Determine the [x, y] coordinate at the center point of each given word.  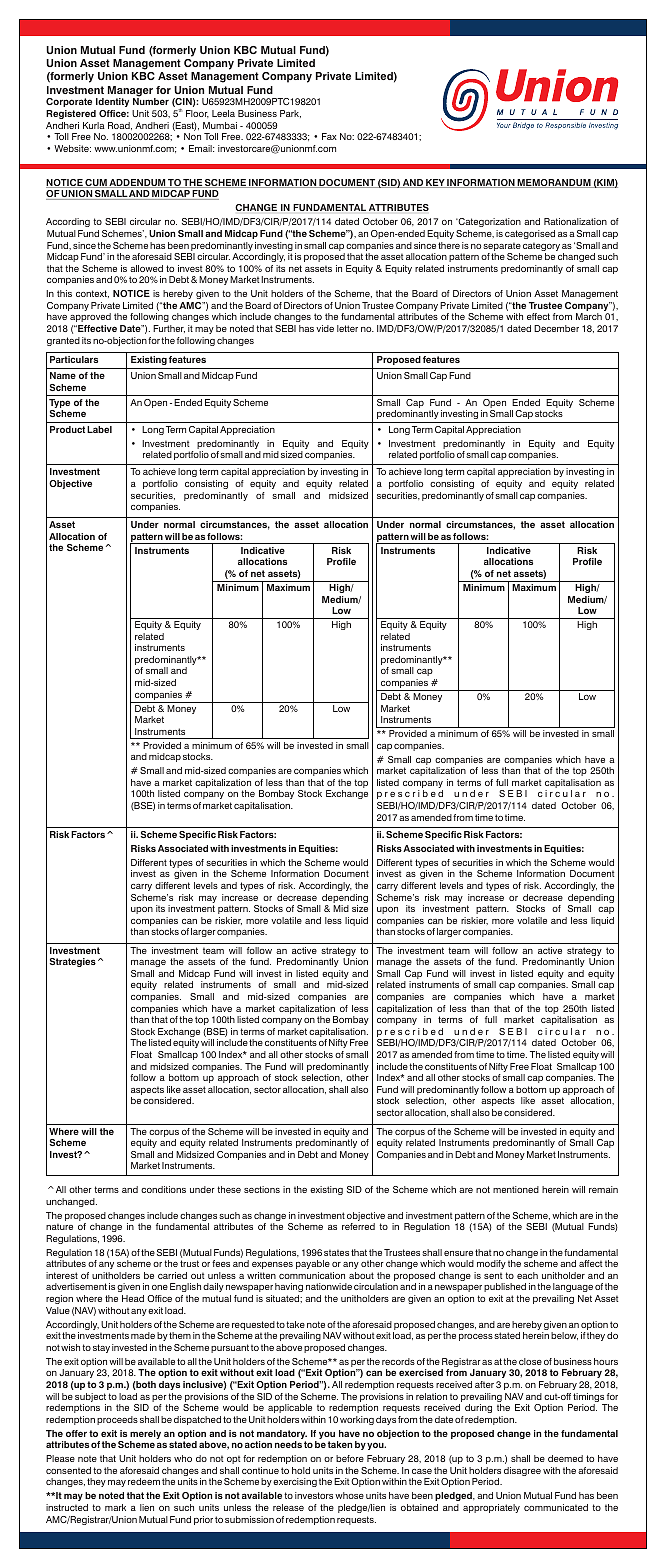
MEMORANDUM [554, 183]
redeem [144, 1481]
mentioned [516, 1189]
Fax [329, 136]
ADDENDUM [137, 183]
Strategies [73, 962]
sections [262, 1189]
